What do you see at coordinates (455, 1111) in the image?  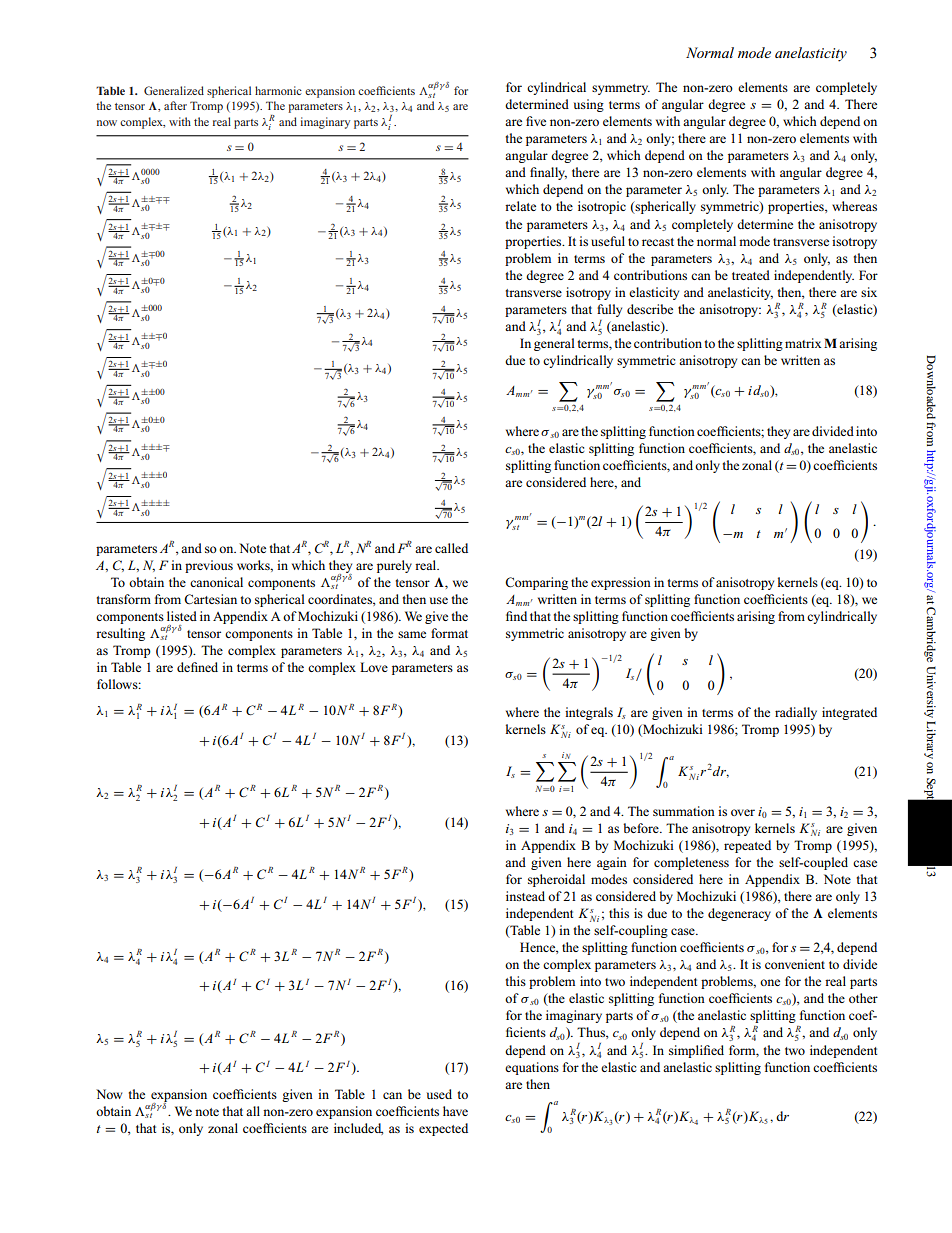 I see `have` at bounding box center [455, 1111].
